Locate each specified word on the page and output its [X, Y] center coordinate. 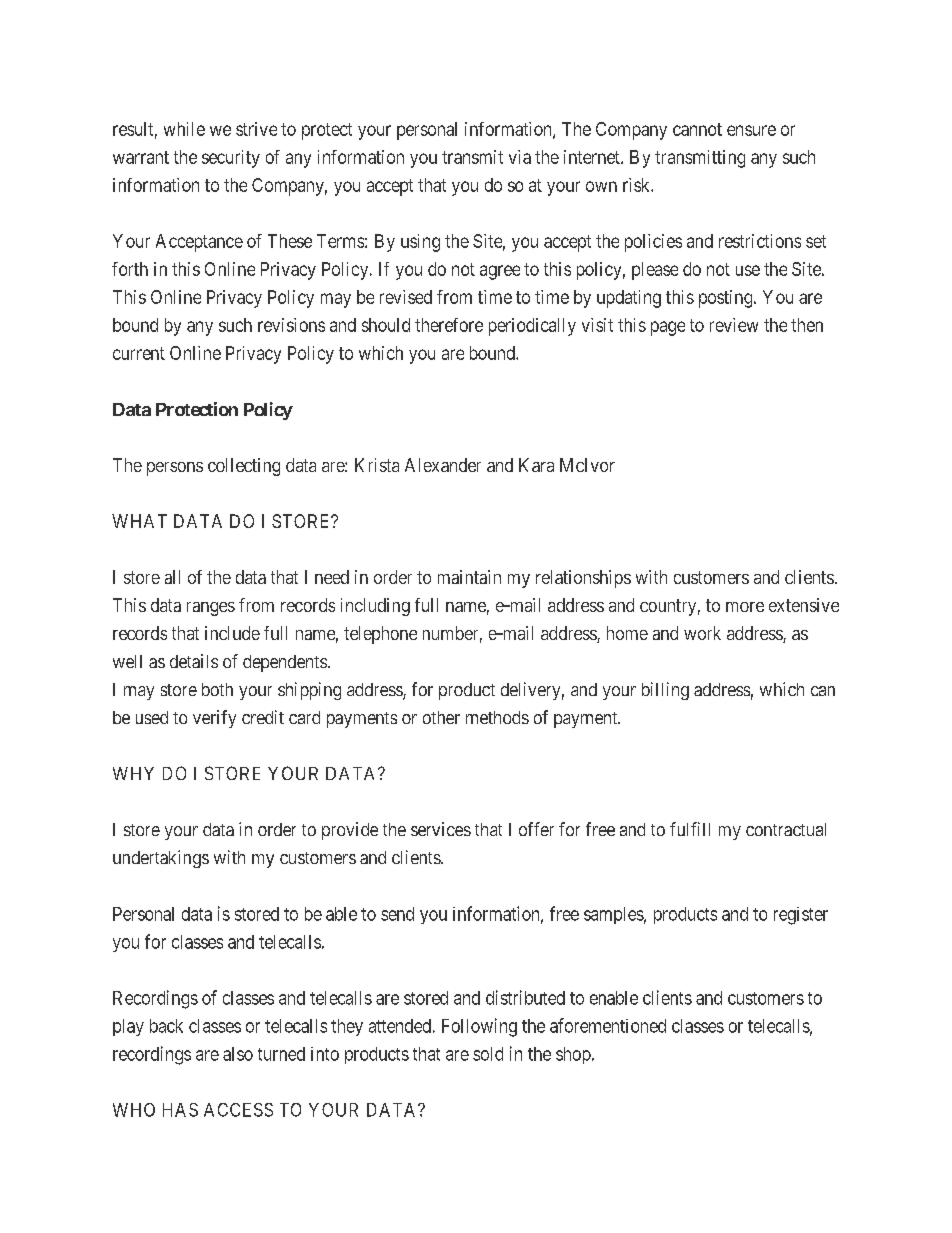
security [231, 159]
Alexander [443, 465]
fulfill [690, 829]
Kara [536, 465]
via [520, 157]
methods [497, 717]
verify [214, 719]
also [238, 1054]
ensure [751, 130]
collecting [244, 467]
